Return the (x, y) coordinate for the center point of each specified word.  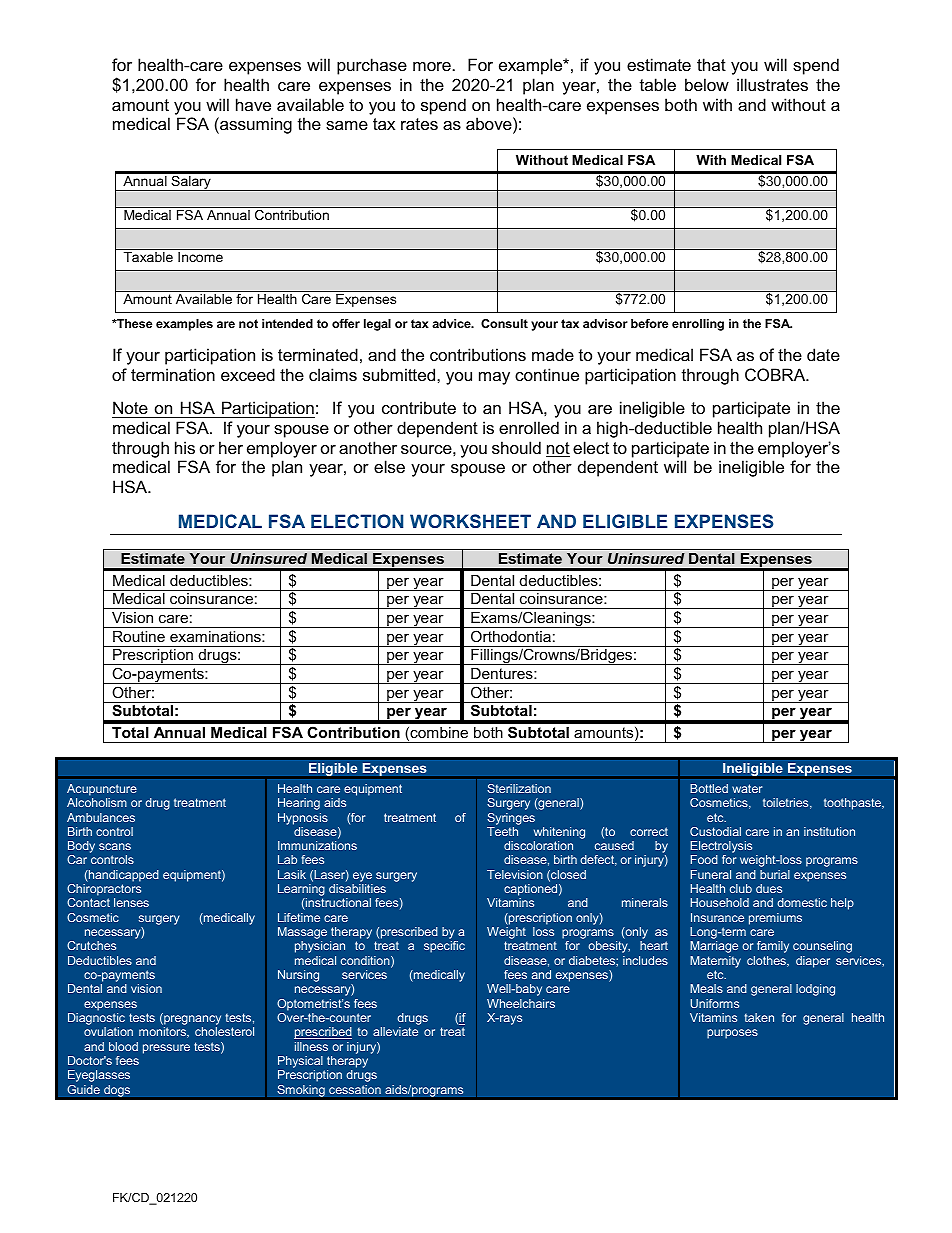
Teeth (502, 831)
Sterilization (519, 788)
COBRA (776, 374)
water (747, 788)
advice (452, 323)
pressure (166, 1049)
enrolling (698, 325)
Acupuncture (102, 790)
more (432, 66)
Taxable (148, 257)
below (707, 84)
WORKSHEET (470, 521)
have (253, 104)
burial (775, 874)
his (185, 447)
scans (115, 846)
